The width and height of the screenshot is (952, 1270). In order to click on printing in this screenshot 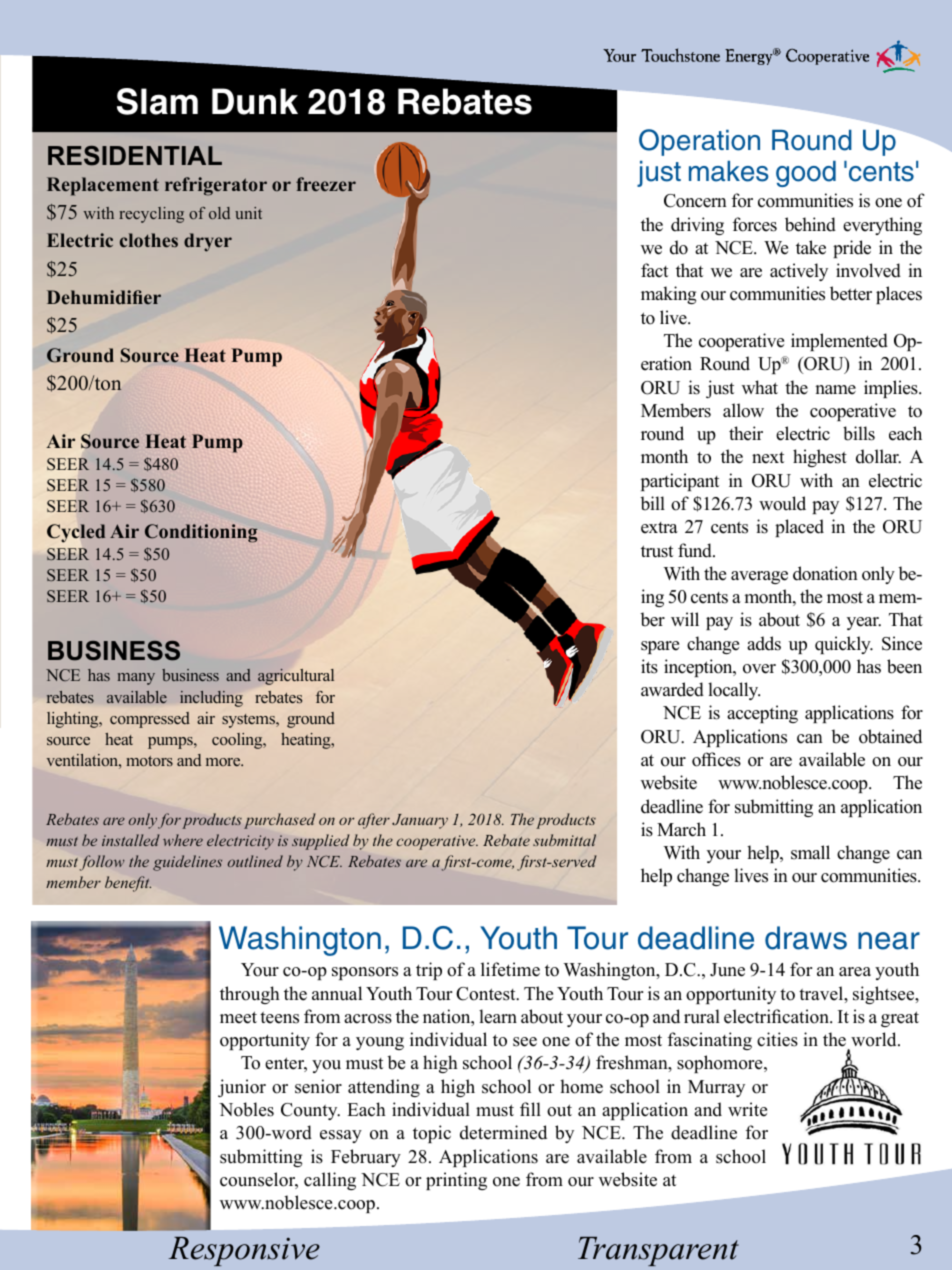, I will do `click(456, 1181)`.
